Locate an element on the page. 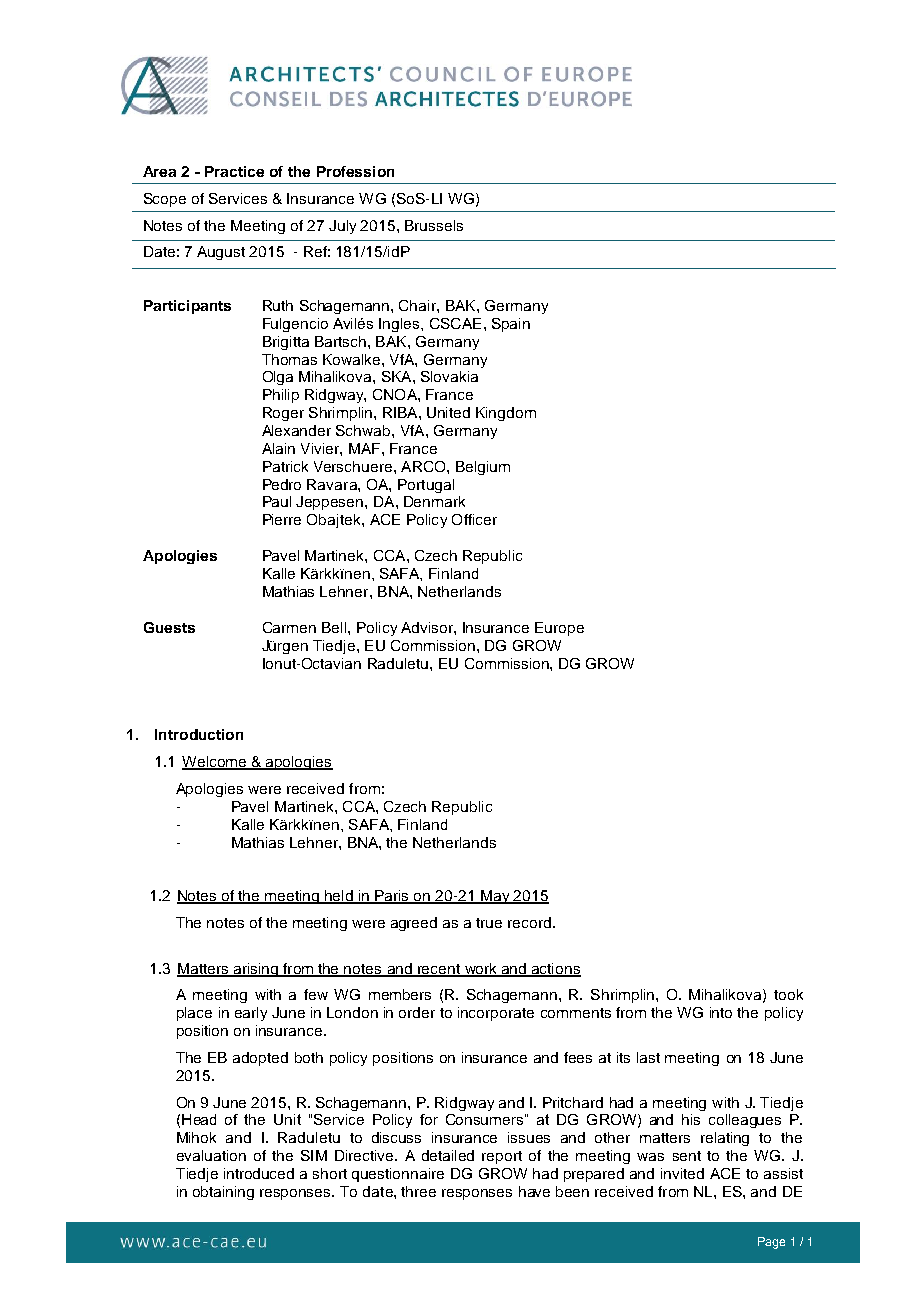 The image size is (924, 1309). Officer is located at coordinates (474, 519).
